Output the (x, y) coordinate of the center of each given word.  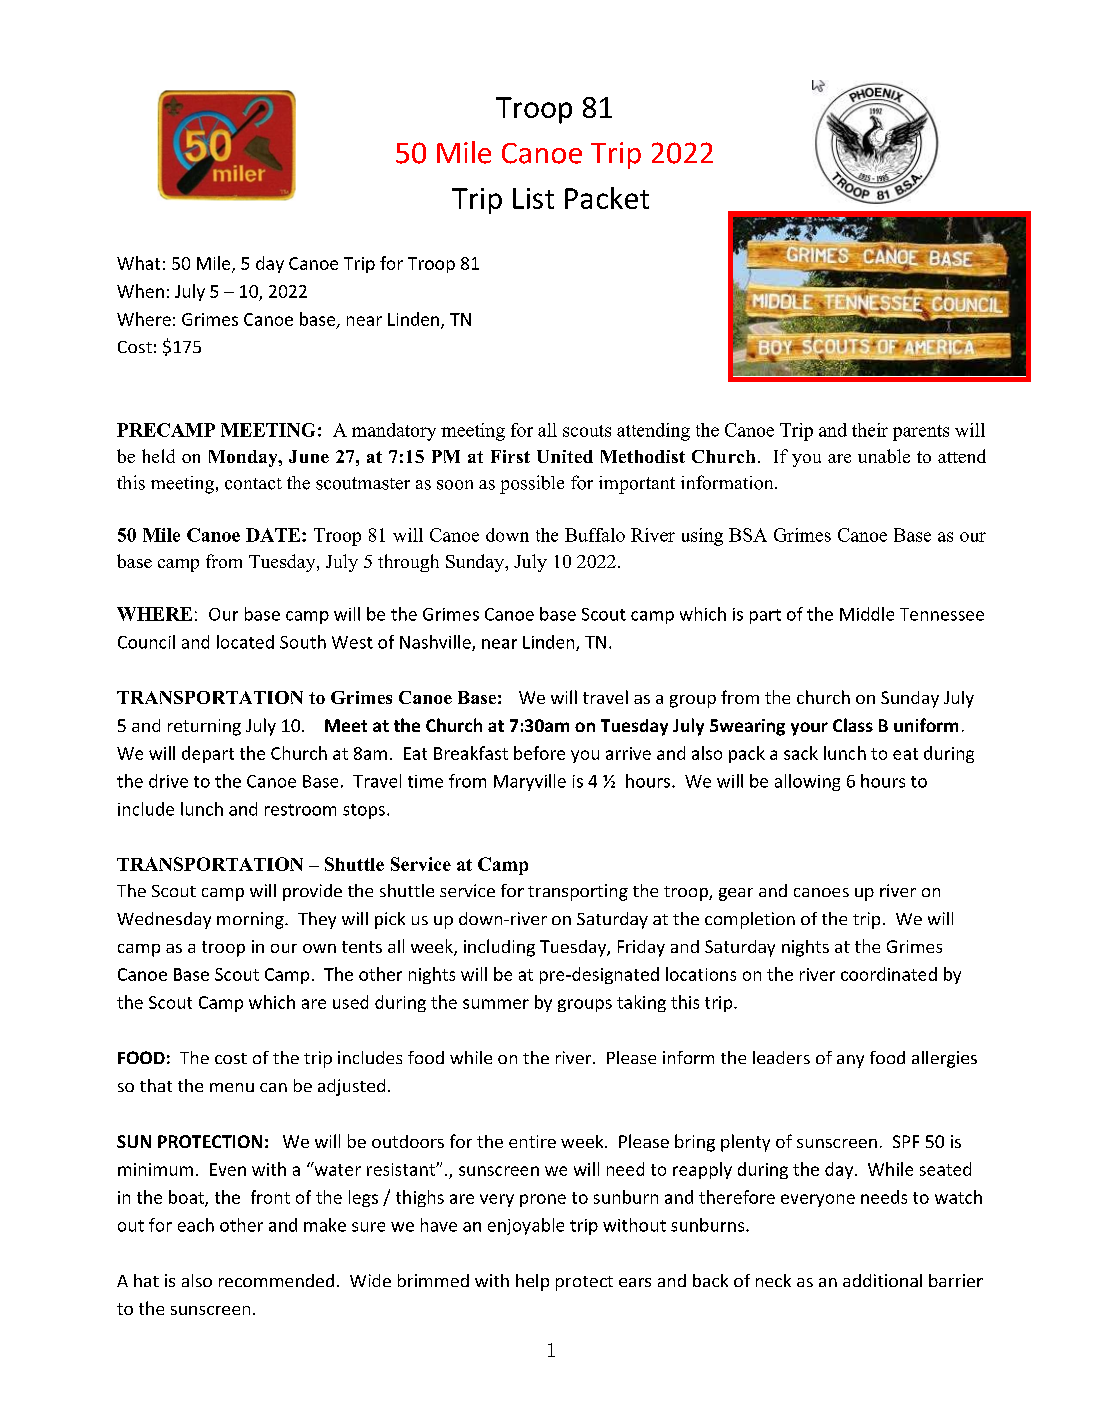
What (138, 263)
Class (853, 725)
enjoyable (526, 1226)
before (539, 753)
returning (204, 727)
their (870, 430)
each (196, 1225)
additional (882, 1280)
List (533, 198)
